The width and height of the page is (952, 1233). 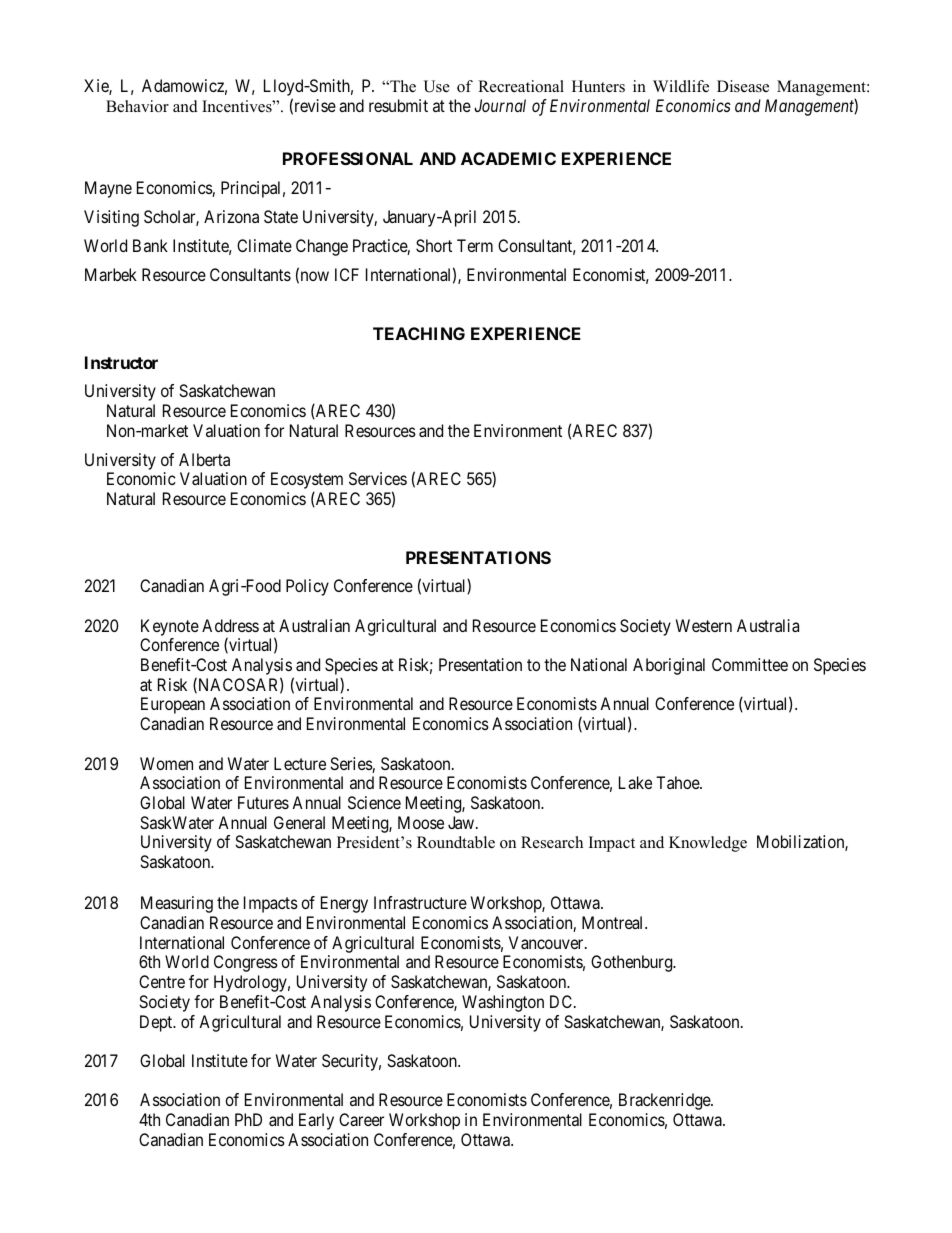 What do you see at coordinates (170, 627) in the page?
I see `Keynote` at bounding box center [170, 627].
